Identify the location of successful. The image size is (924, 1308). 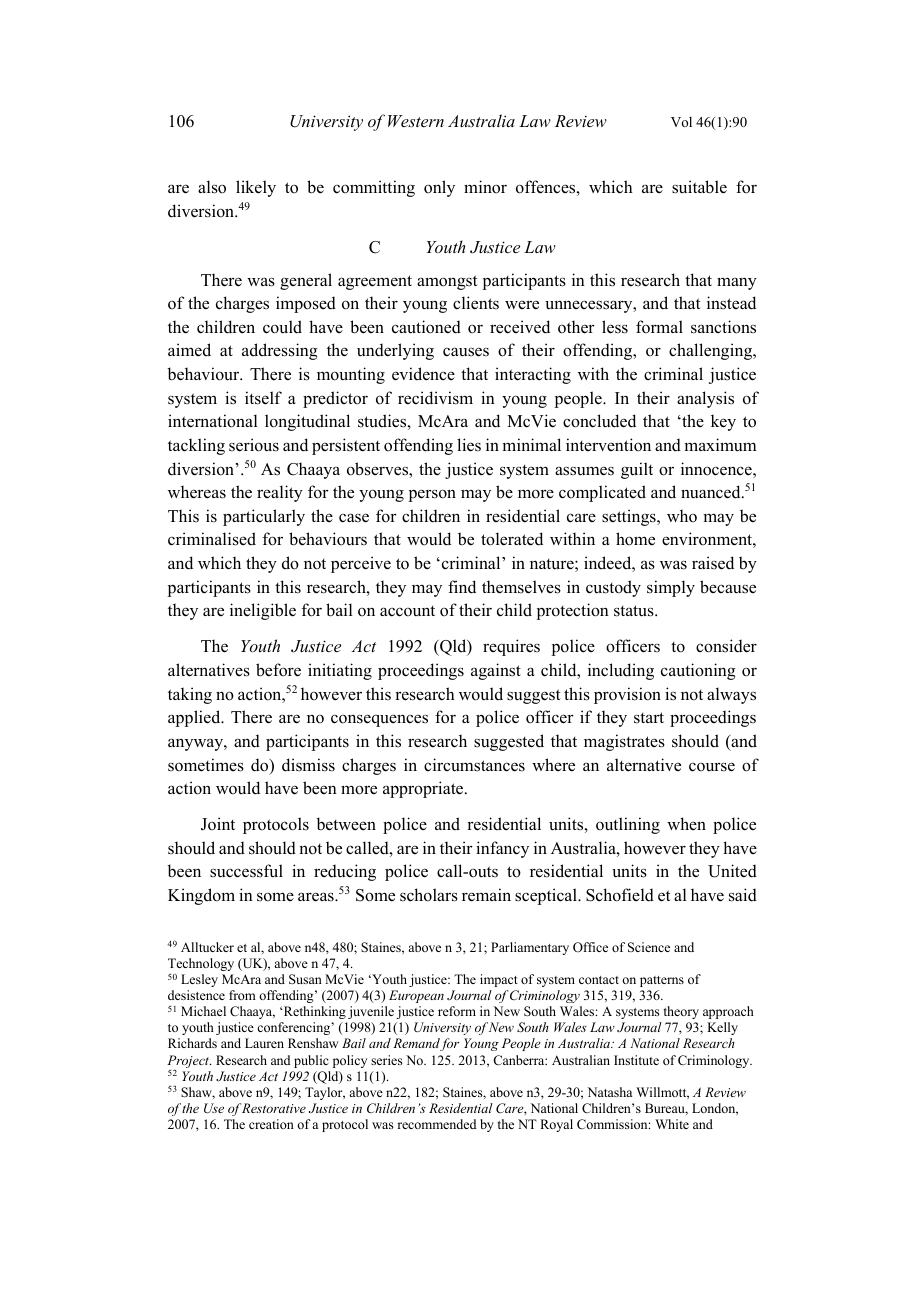
(246, 871).
